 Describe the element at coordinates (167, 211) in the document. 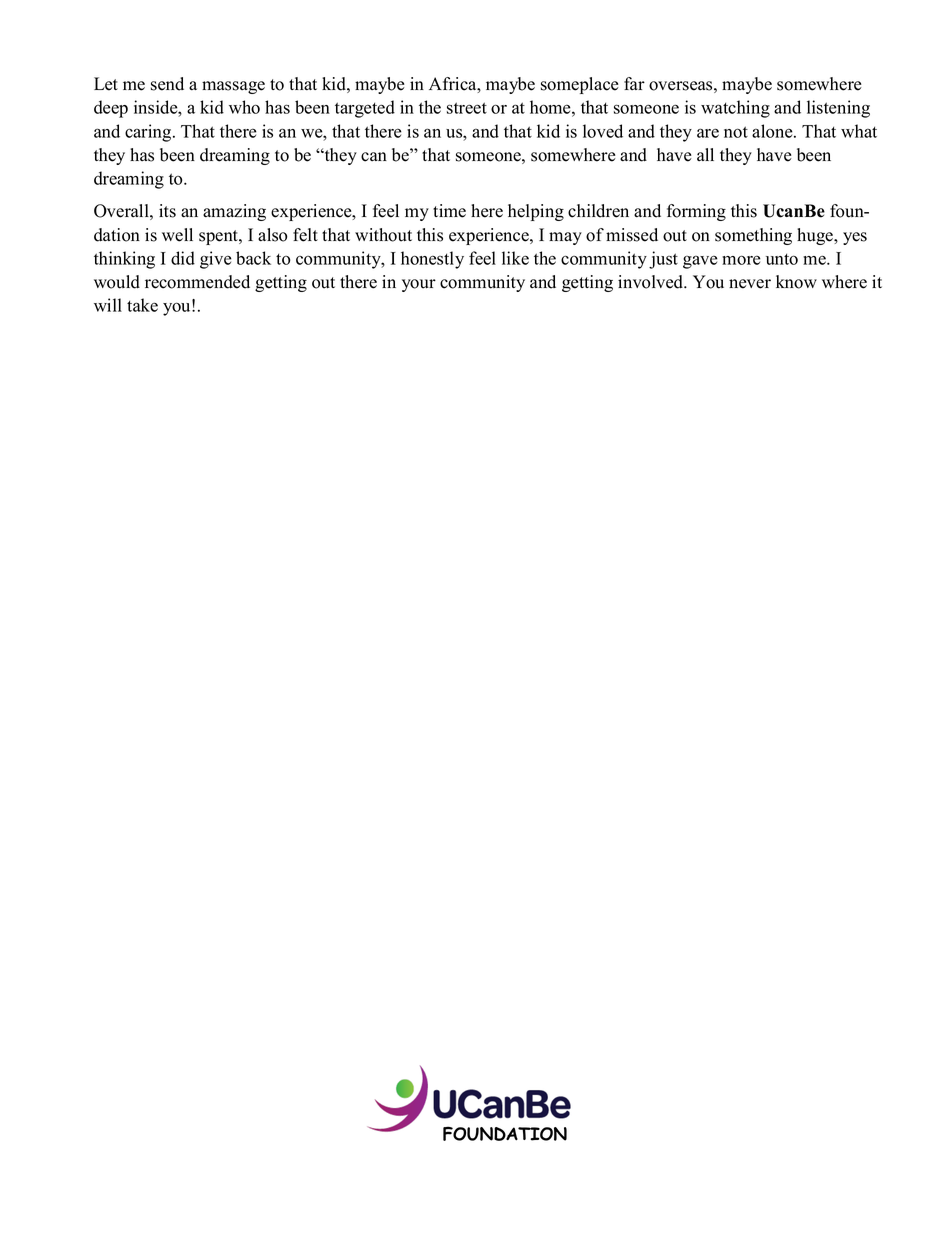

I see `its` at that location.
